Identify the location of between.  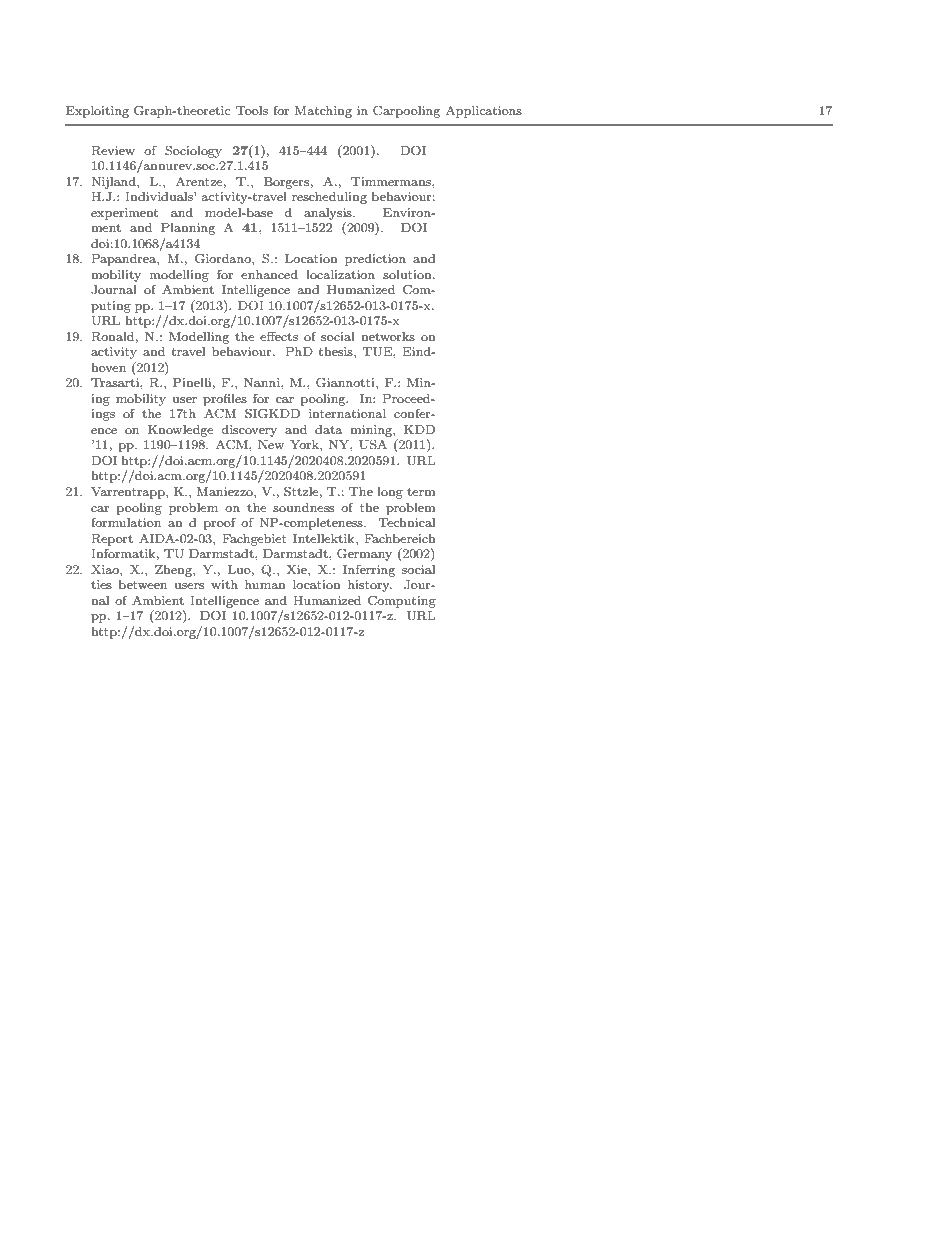
(143, 584).
